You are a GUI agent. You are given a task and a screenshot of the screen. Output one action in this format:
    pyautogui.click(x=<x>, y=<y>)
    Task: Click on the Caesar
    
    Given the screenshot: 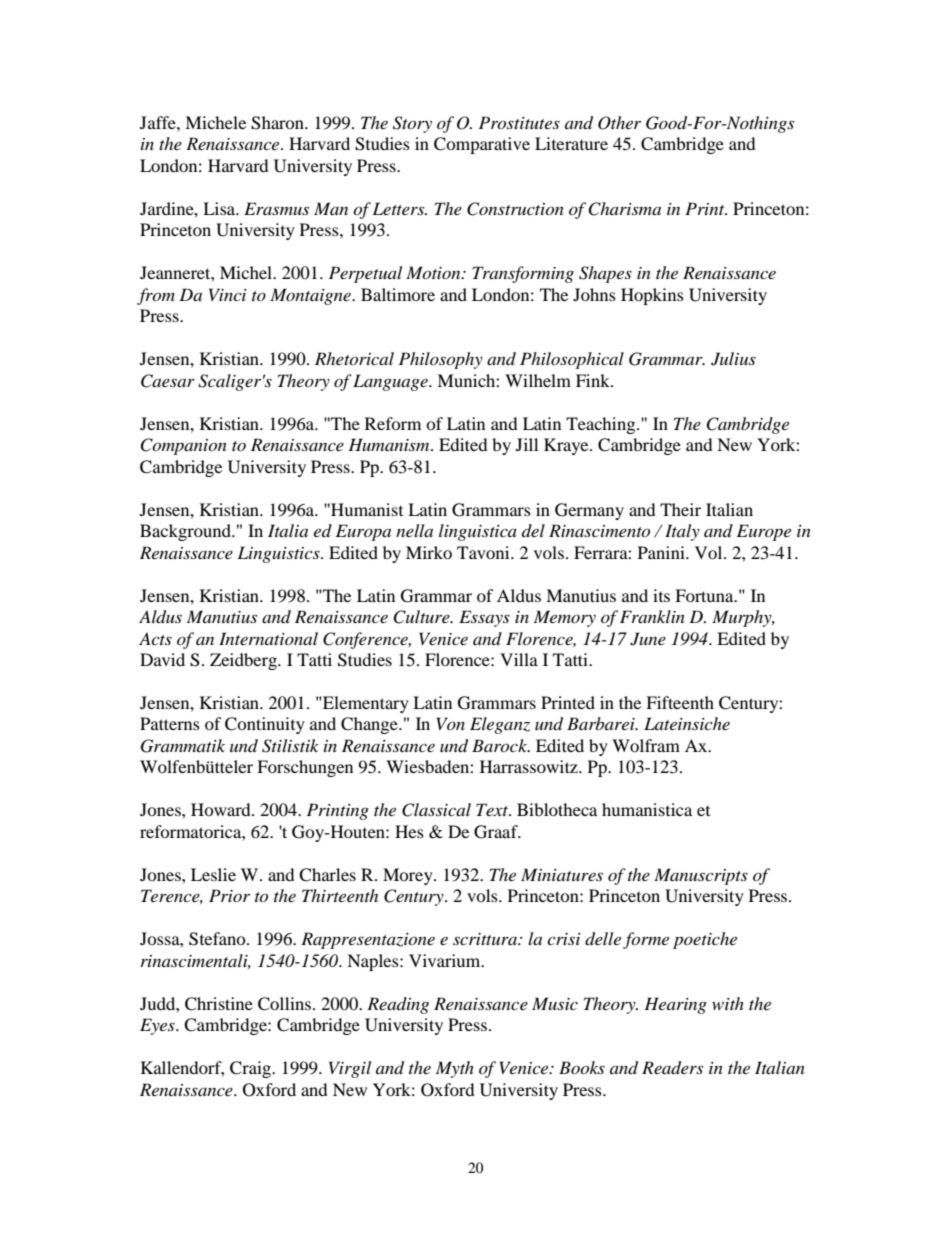 What is the action you would take?
    pyautogui.click(x=168, y=381)
